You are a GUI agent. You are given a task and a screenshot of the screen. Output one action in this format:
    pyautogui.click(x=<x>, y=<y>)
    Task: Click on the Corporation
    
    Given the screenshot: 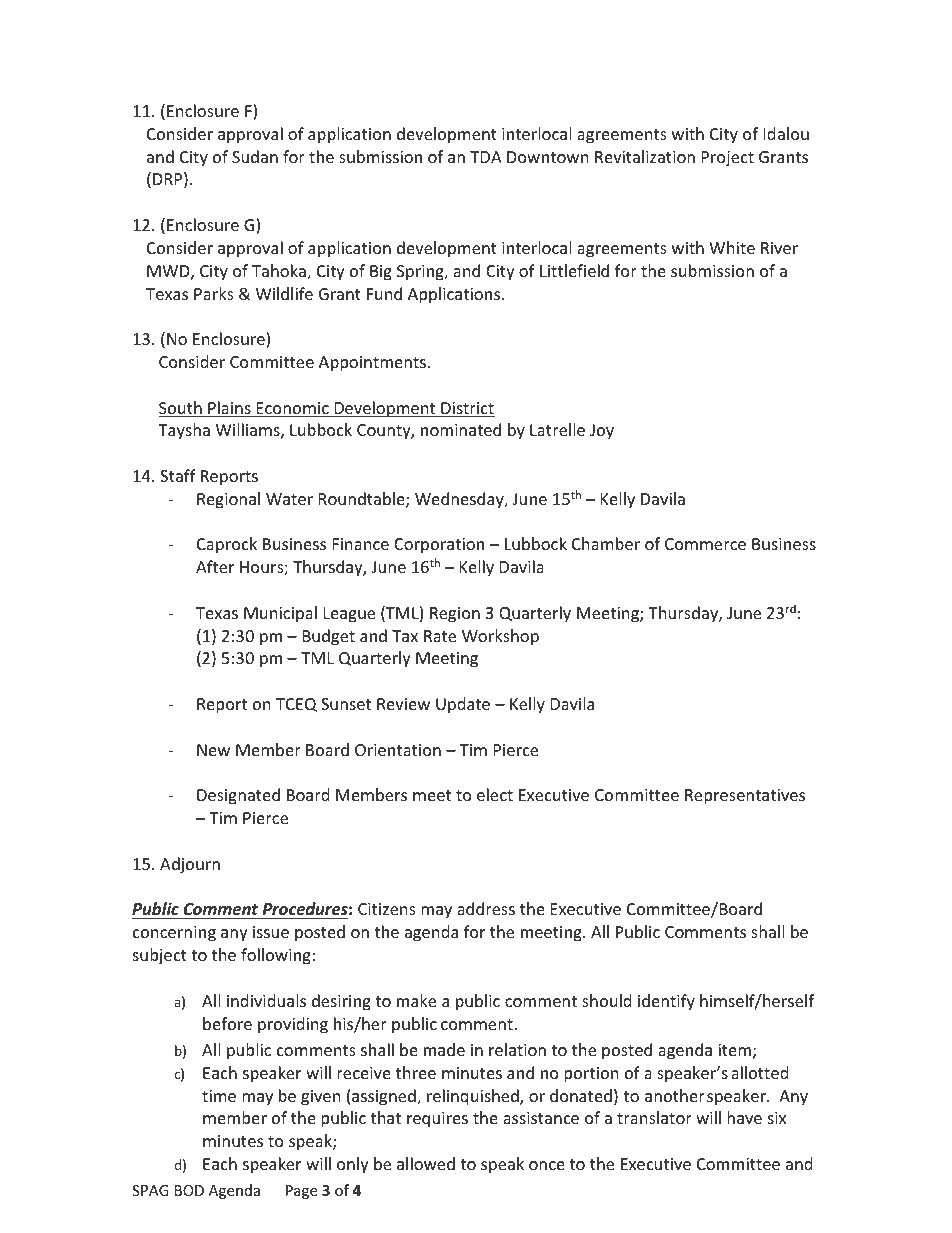 What is the action you would take?
    pyautogui.click(x=439, y=546)
